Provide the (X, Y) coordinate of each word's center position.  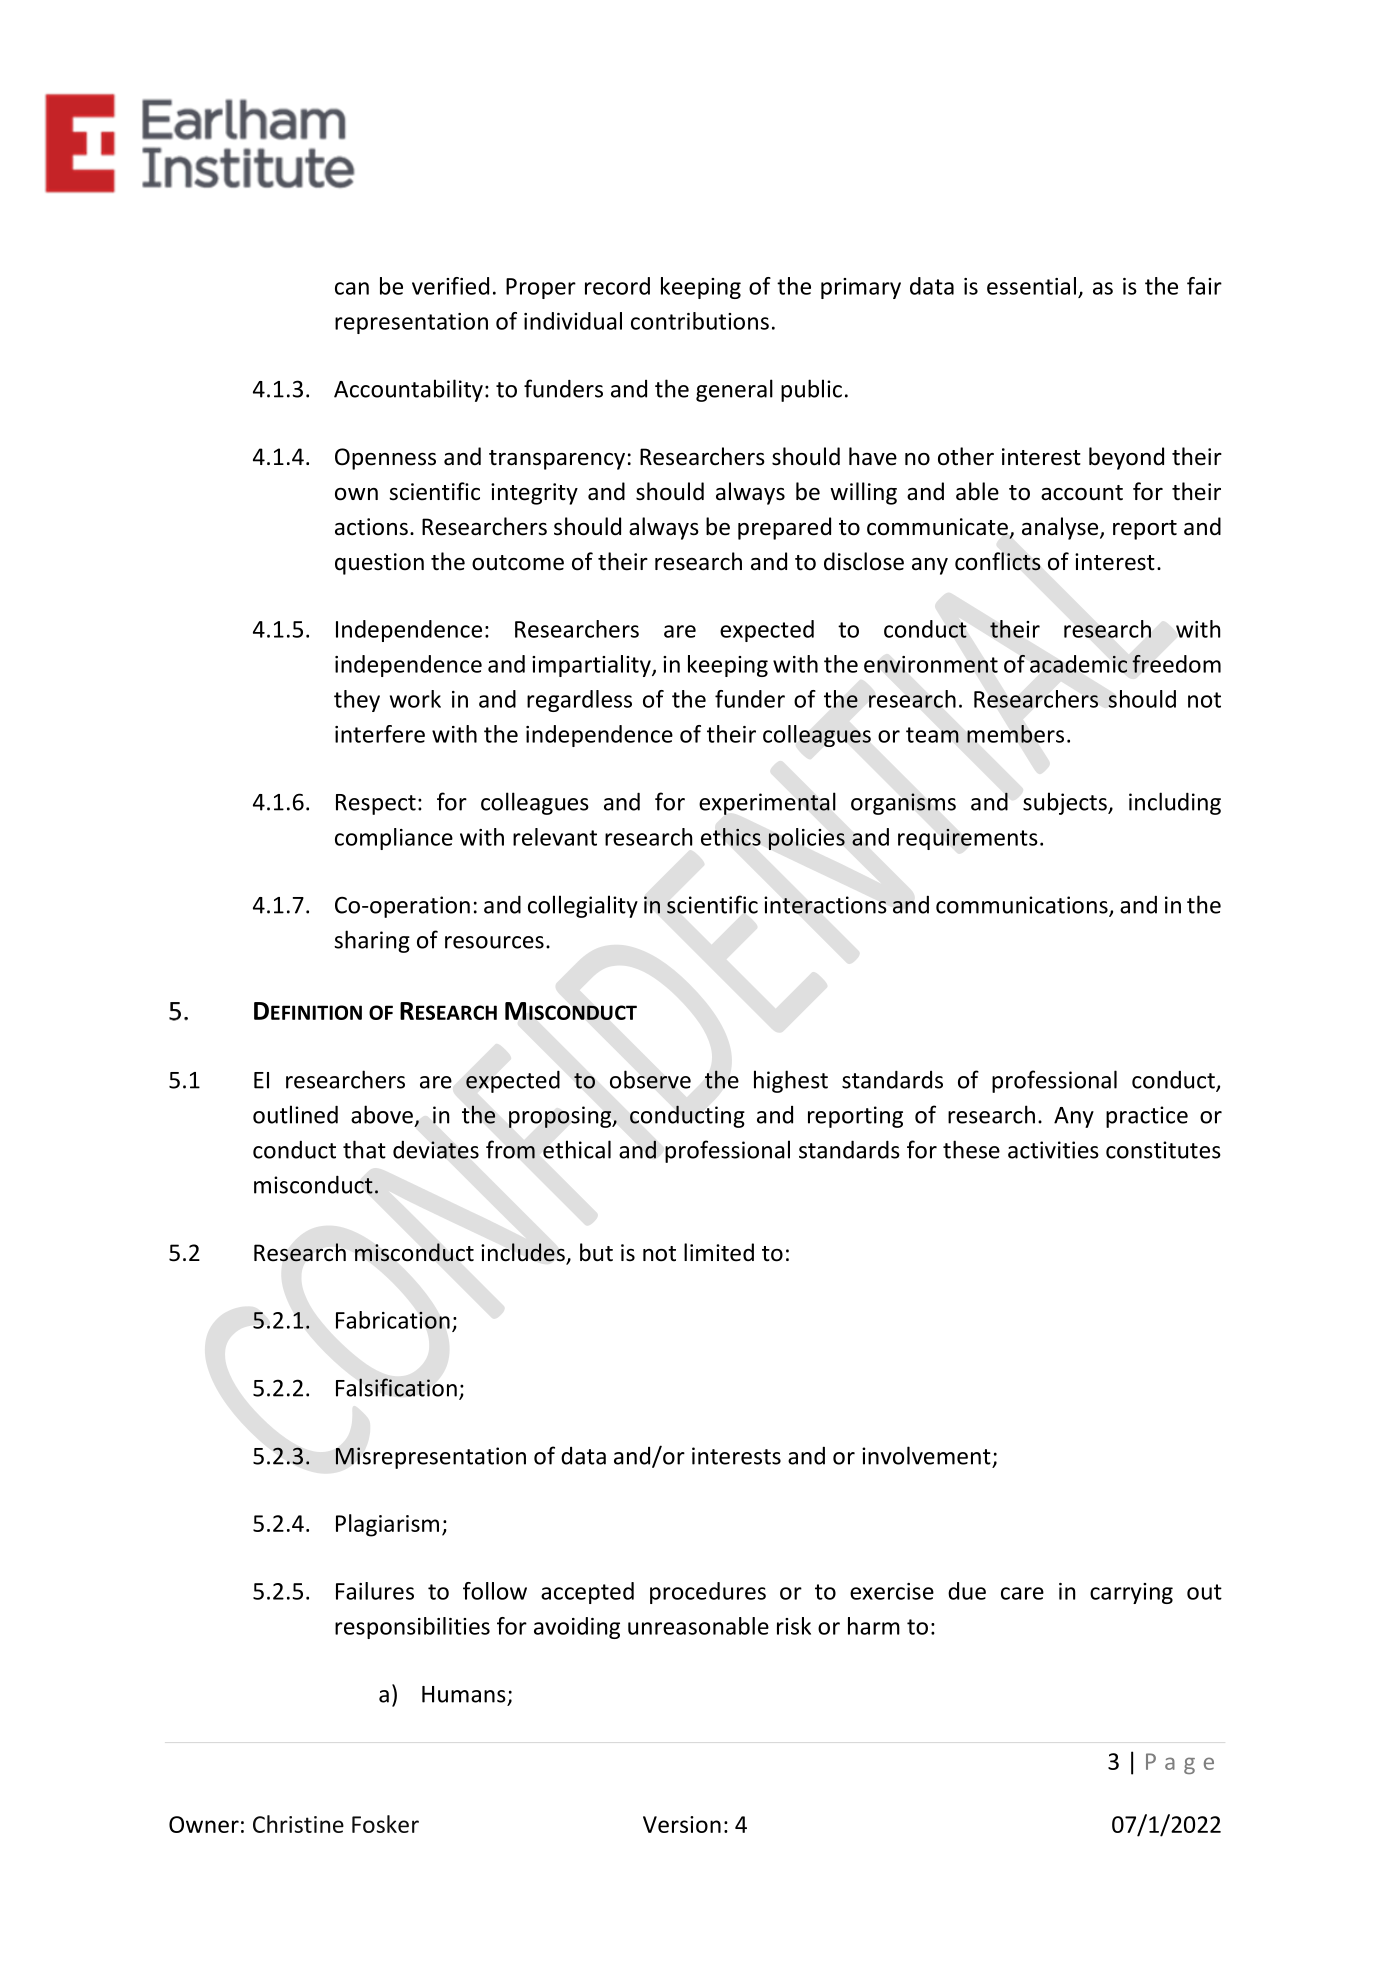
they (357, 701)
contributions (700, 321)
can (352, 288)
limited (719, 1252)
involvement (926, 1455)
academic (1078, 664)
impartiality (592, 666)
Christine (298, 1824)
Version (682, 1824)
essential (1031, 286)
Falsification (396, 1387)
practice (1147, 1117)
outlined (295, 1114)
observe (650, 1079)
